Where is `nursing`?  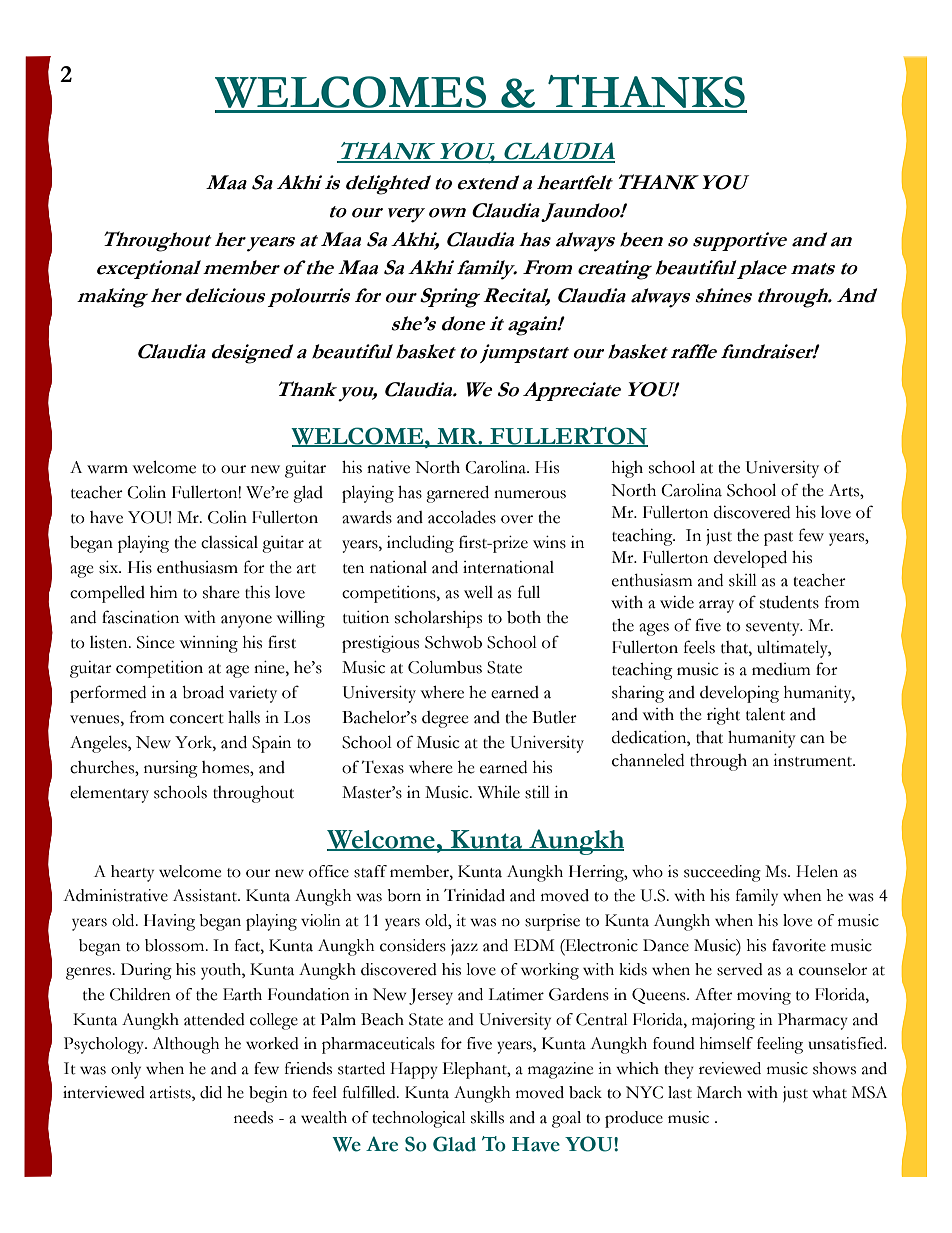
nursing is located at coordinates (171, 769).
